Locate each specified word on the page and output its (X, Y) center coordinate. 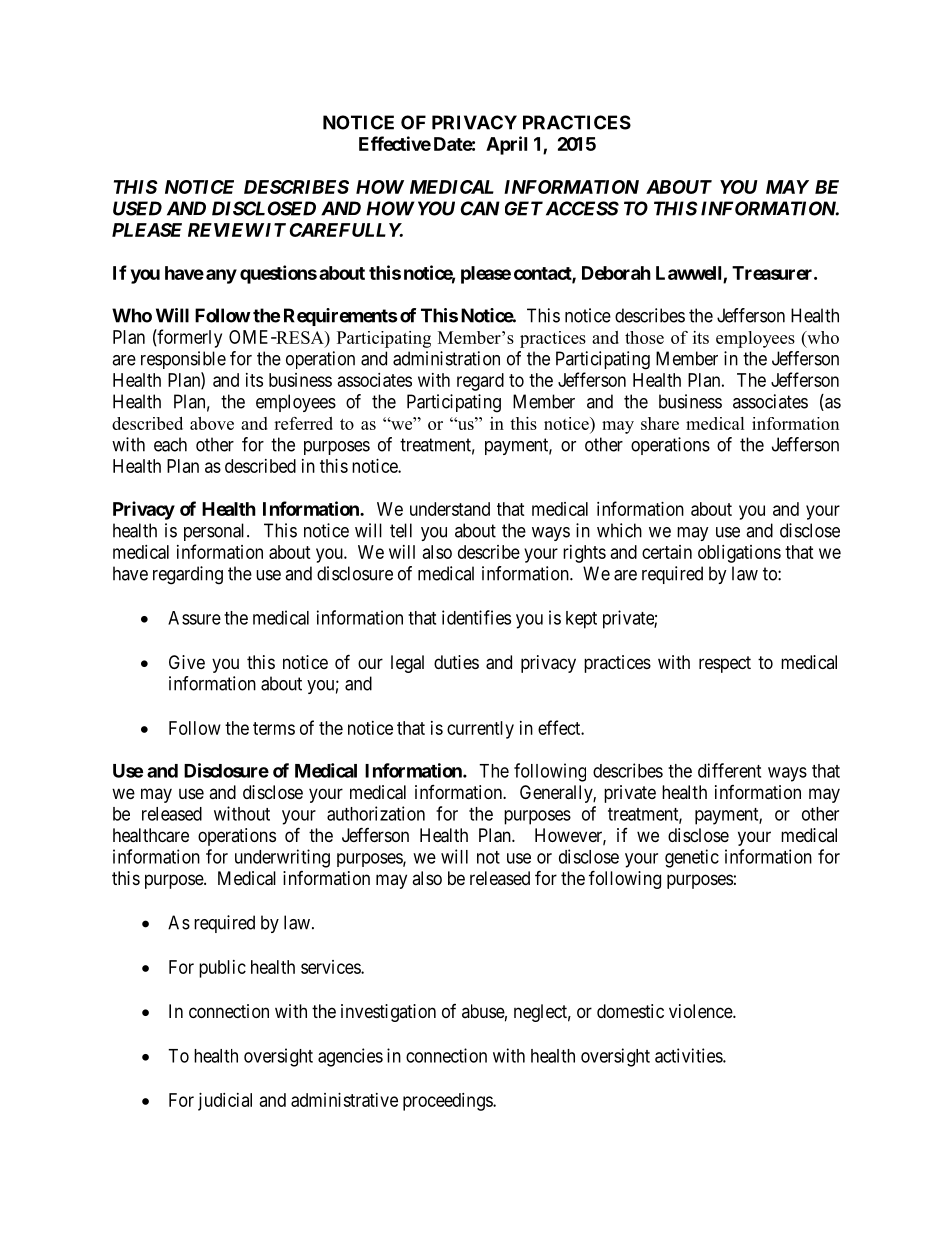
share (660, 423)
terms (274, 728)
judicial (225, 1102)
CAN (480, 208)
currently (480, 730)
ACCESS (582, 208)
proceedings (448, 1102)
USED (137, 208)
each (170, 444)
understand (450, 509)
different (729, 770)
